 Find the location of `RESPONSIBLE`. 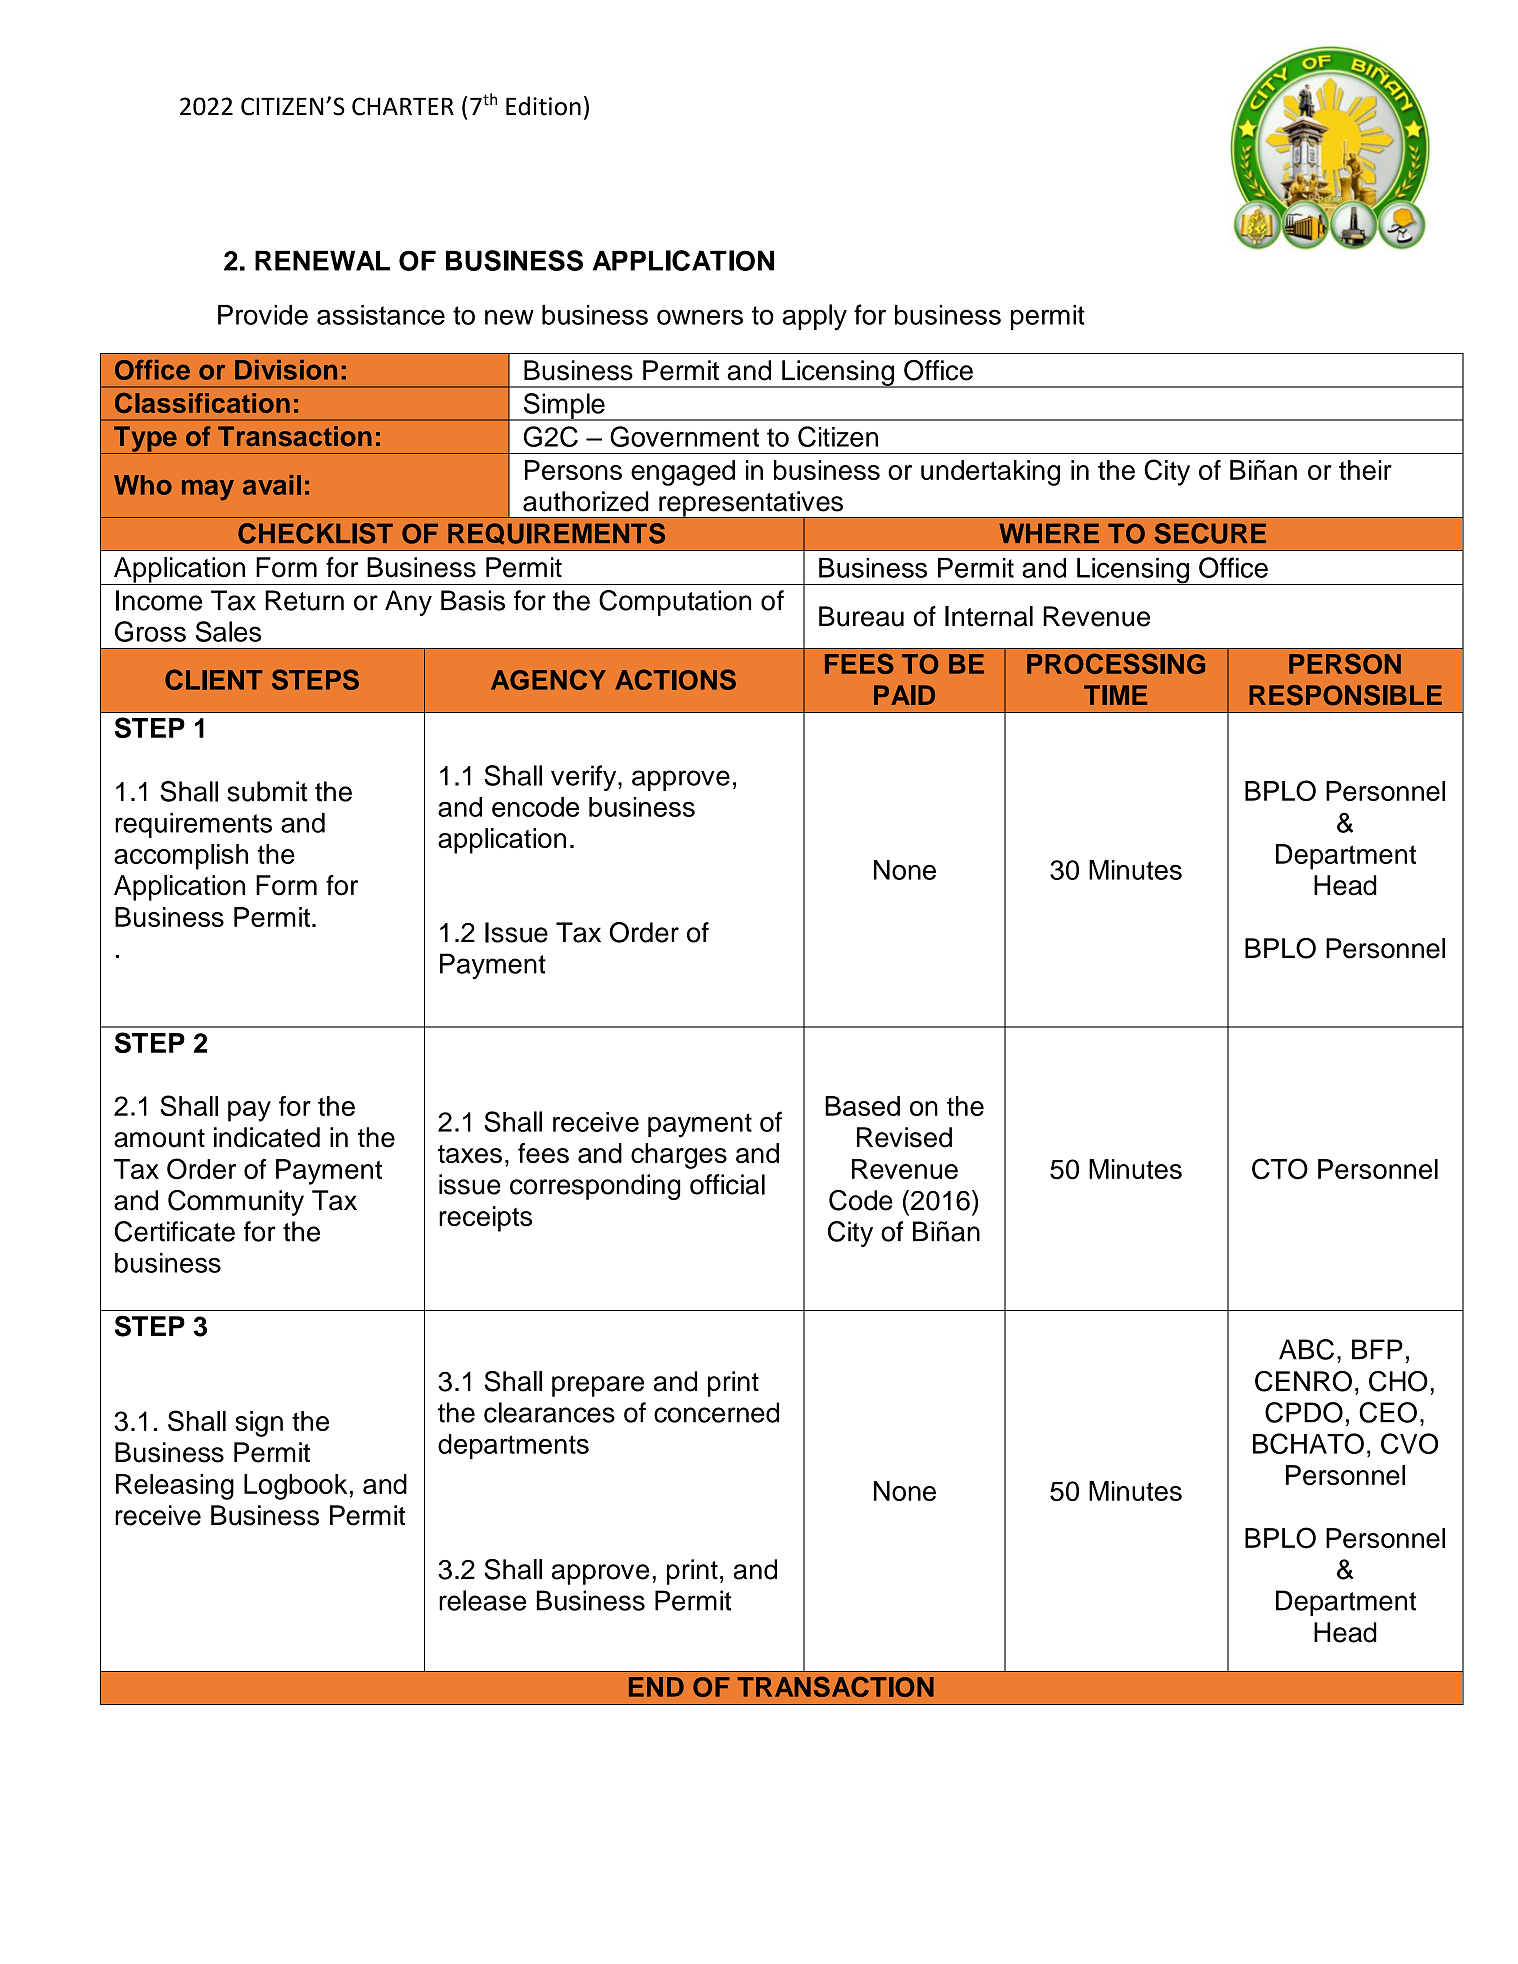

RESPONSIBLE is located at coordinates (1345, 695).
